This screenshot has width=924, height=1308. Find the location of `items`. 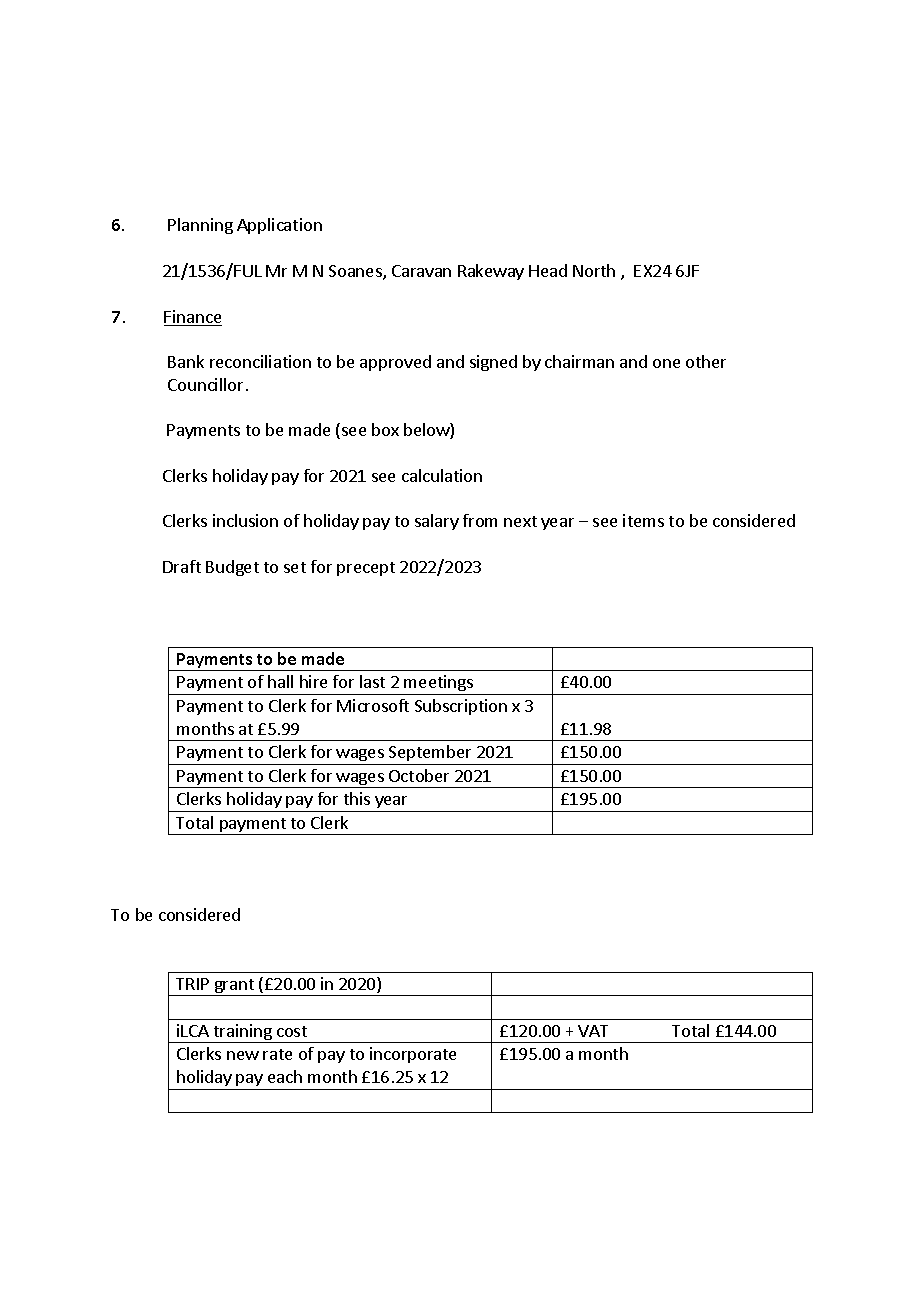

items is located at coordinates (643, 520).
